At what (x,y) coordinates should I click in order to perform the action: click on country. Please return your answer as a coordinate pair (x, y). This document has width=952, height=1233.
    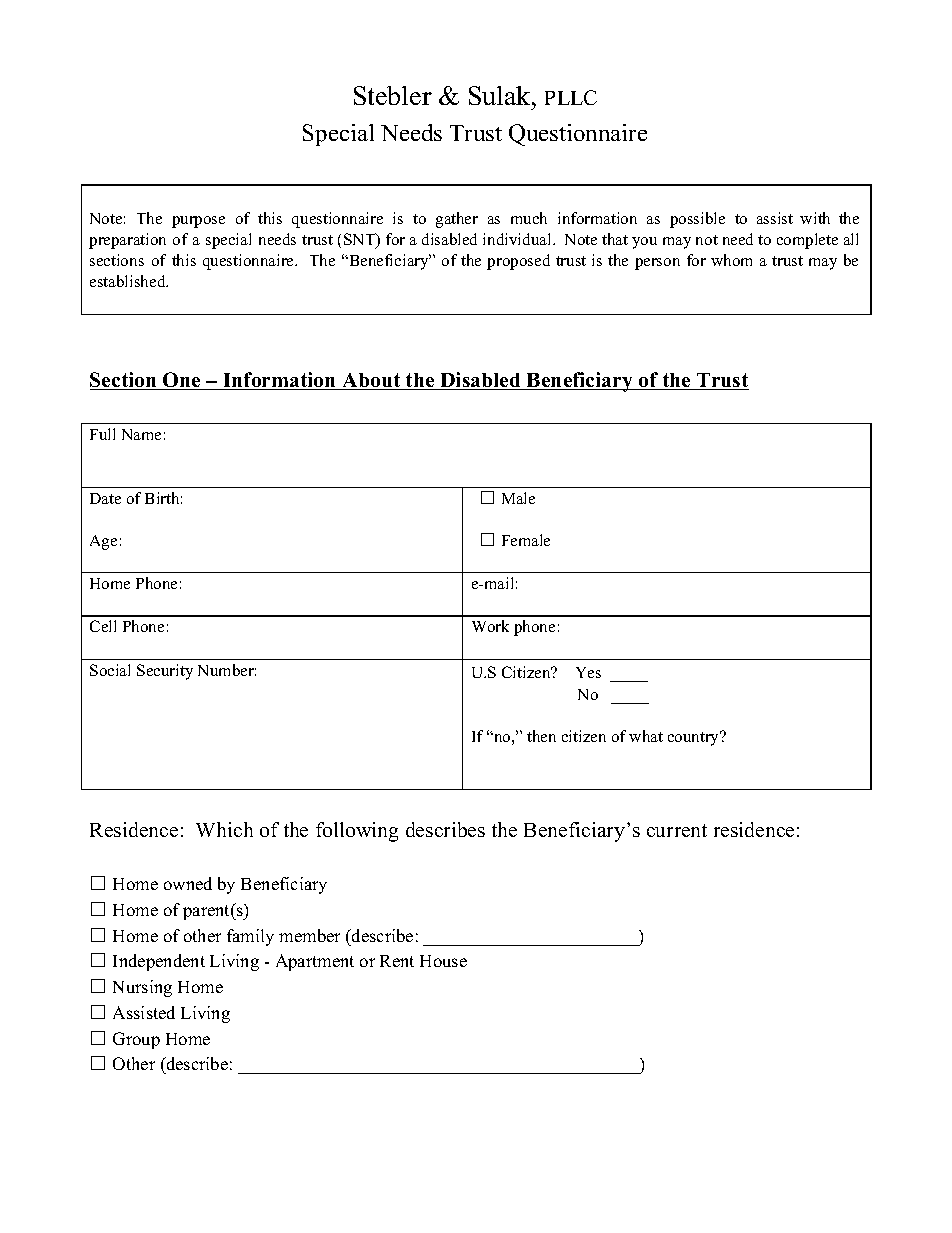
    Looking at the image, I should click on (695, 738).
